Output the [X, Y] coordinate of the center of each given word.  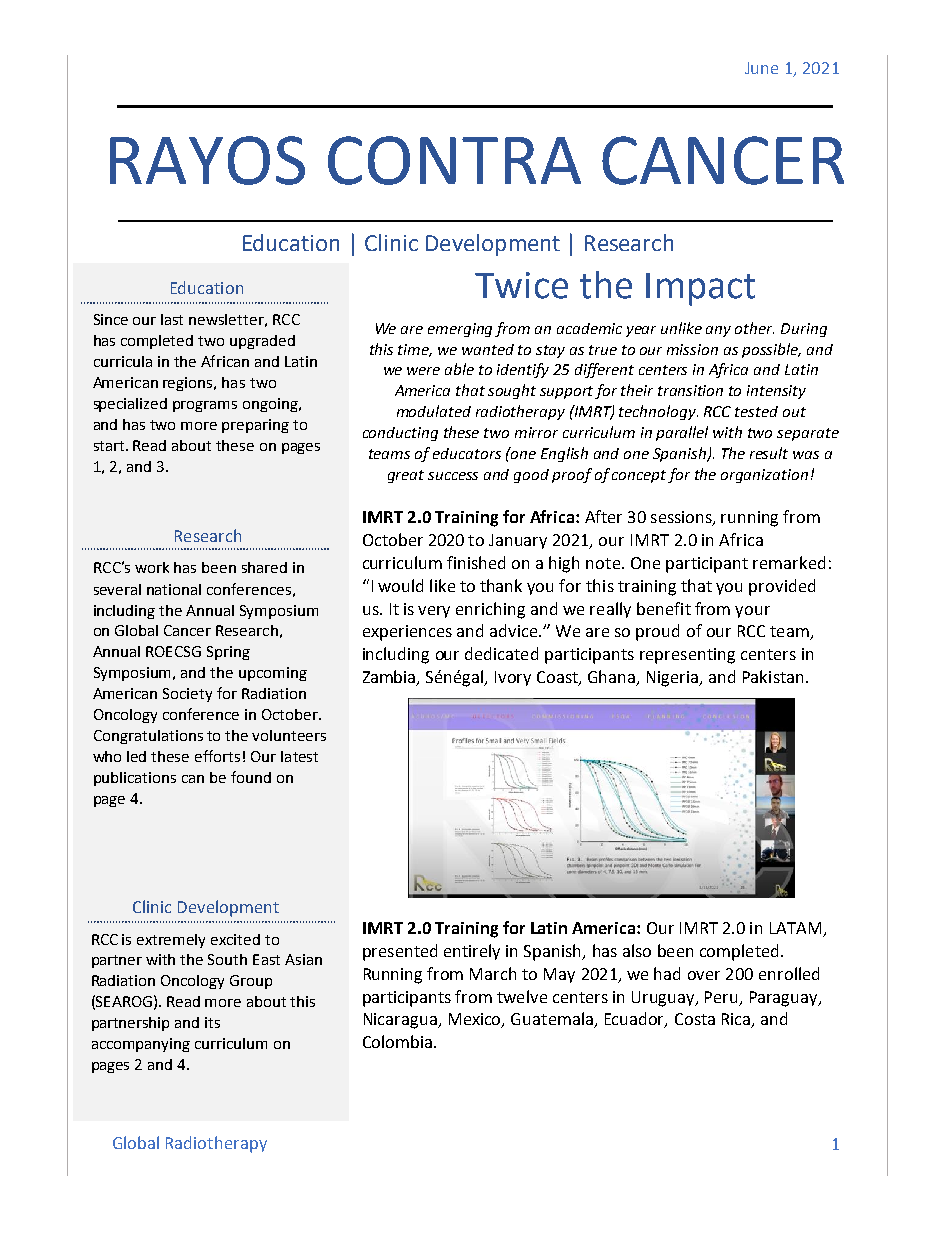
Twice [521, 285]
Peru [723, 998]
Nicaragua [401, 1021]
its [212, 1022]
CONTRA [454, 160]
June [761, 68]
